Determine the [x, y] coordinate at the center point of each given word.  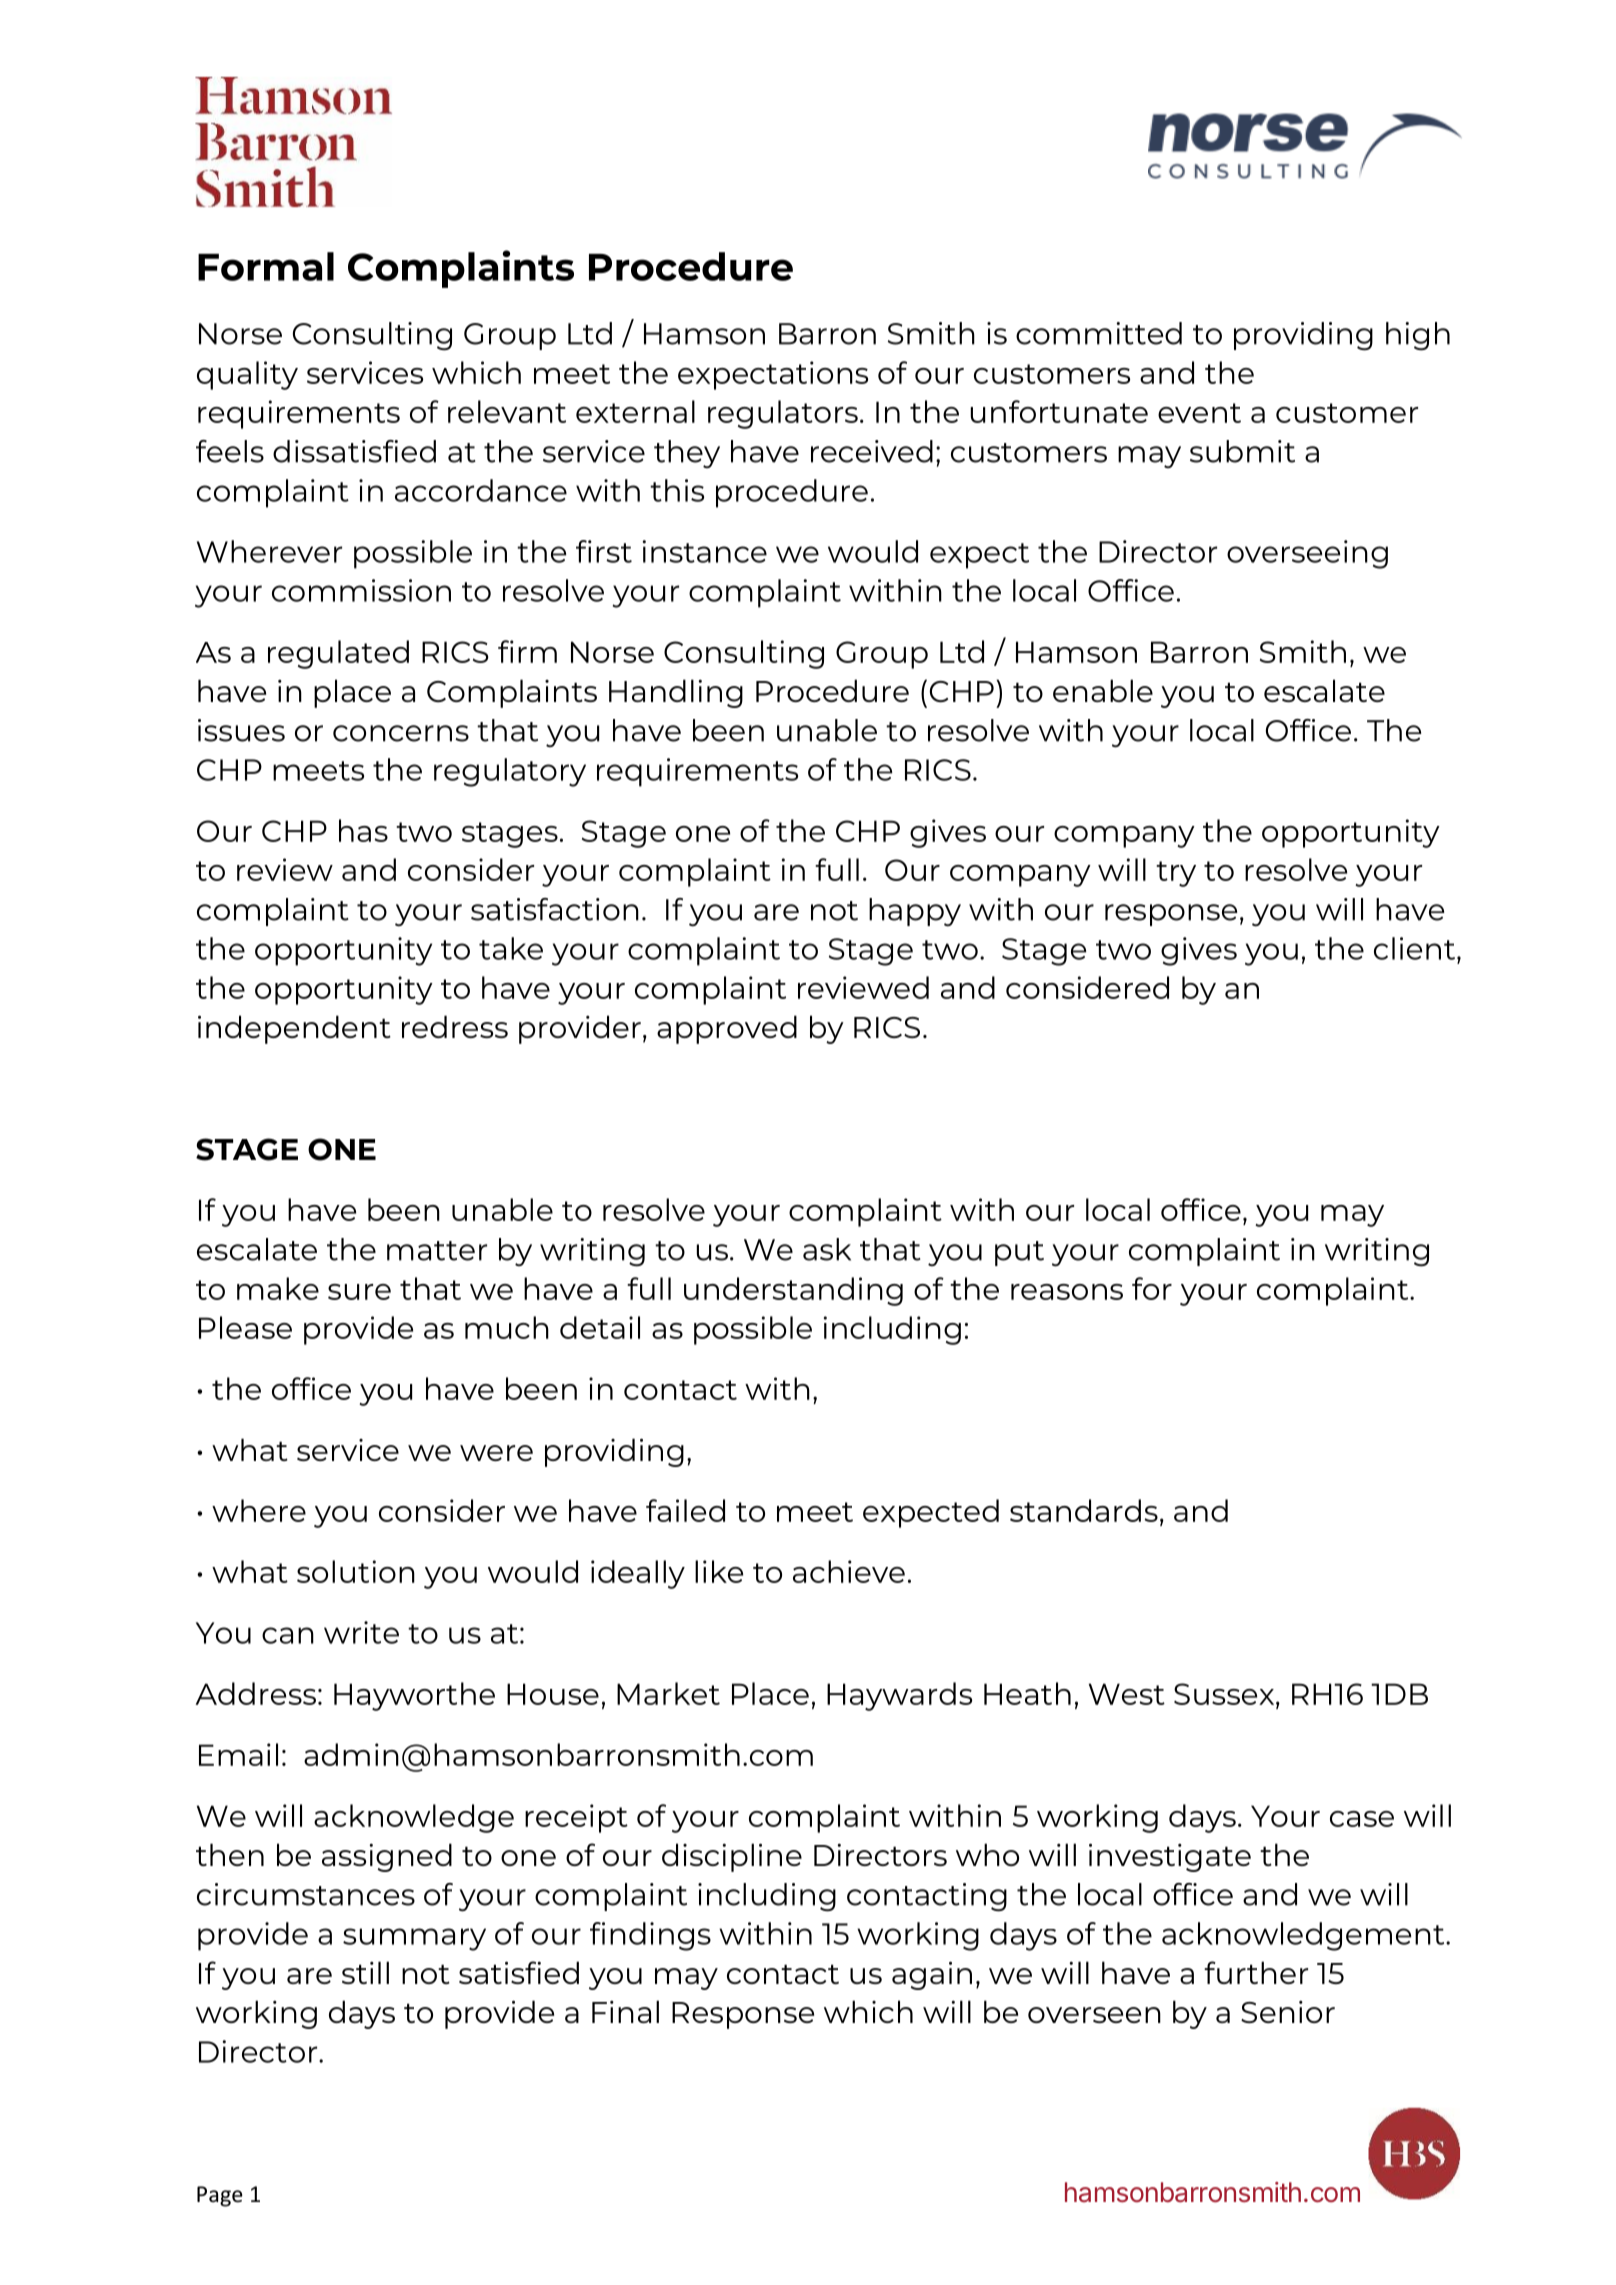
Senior [1288, 2012]
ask [827, 1249]
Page [220, 2196]
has [363, 830]
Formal [266, 266]
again [932, 1976]
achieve [849, 1571]
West [1127, 1694]
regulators [783, 414]
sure [359, 1292]
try [1176, 874]
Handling [676, 693]
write [361, 1632]
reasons [1067, 1292]
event [1199, 413]
